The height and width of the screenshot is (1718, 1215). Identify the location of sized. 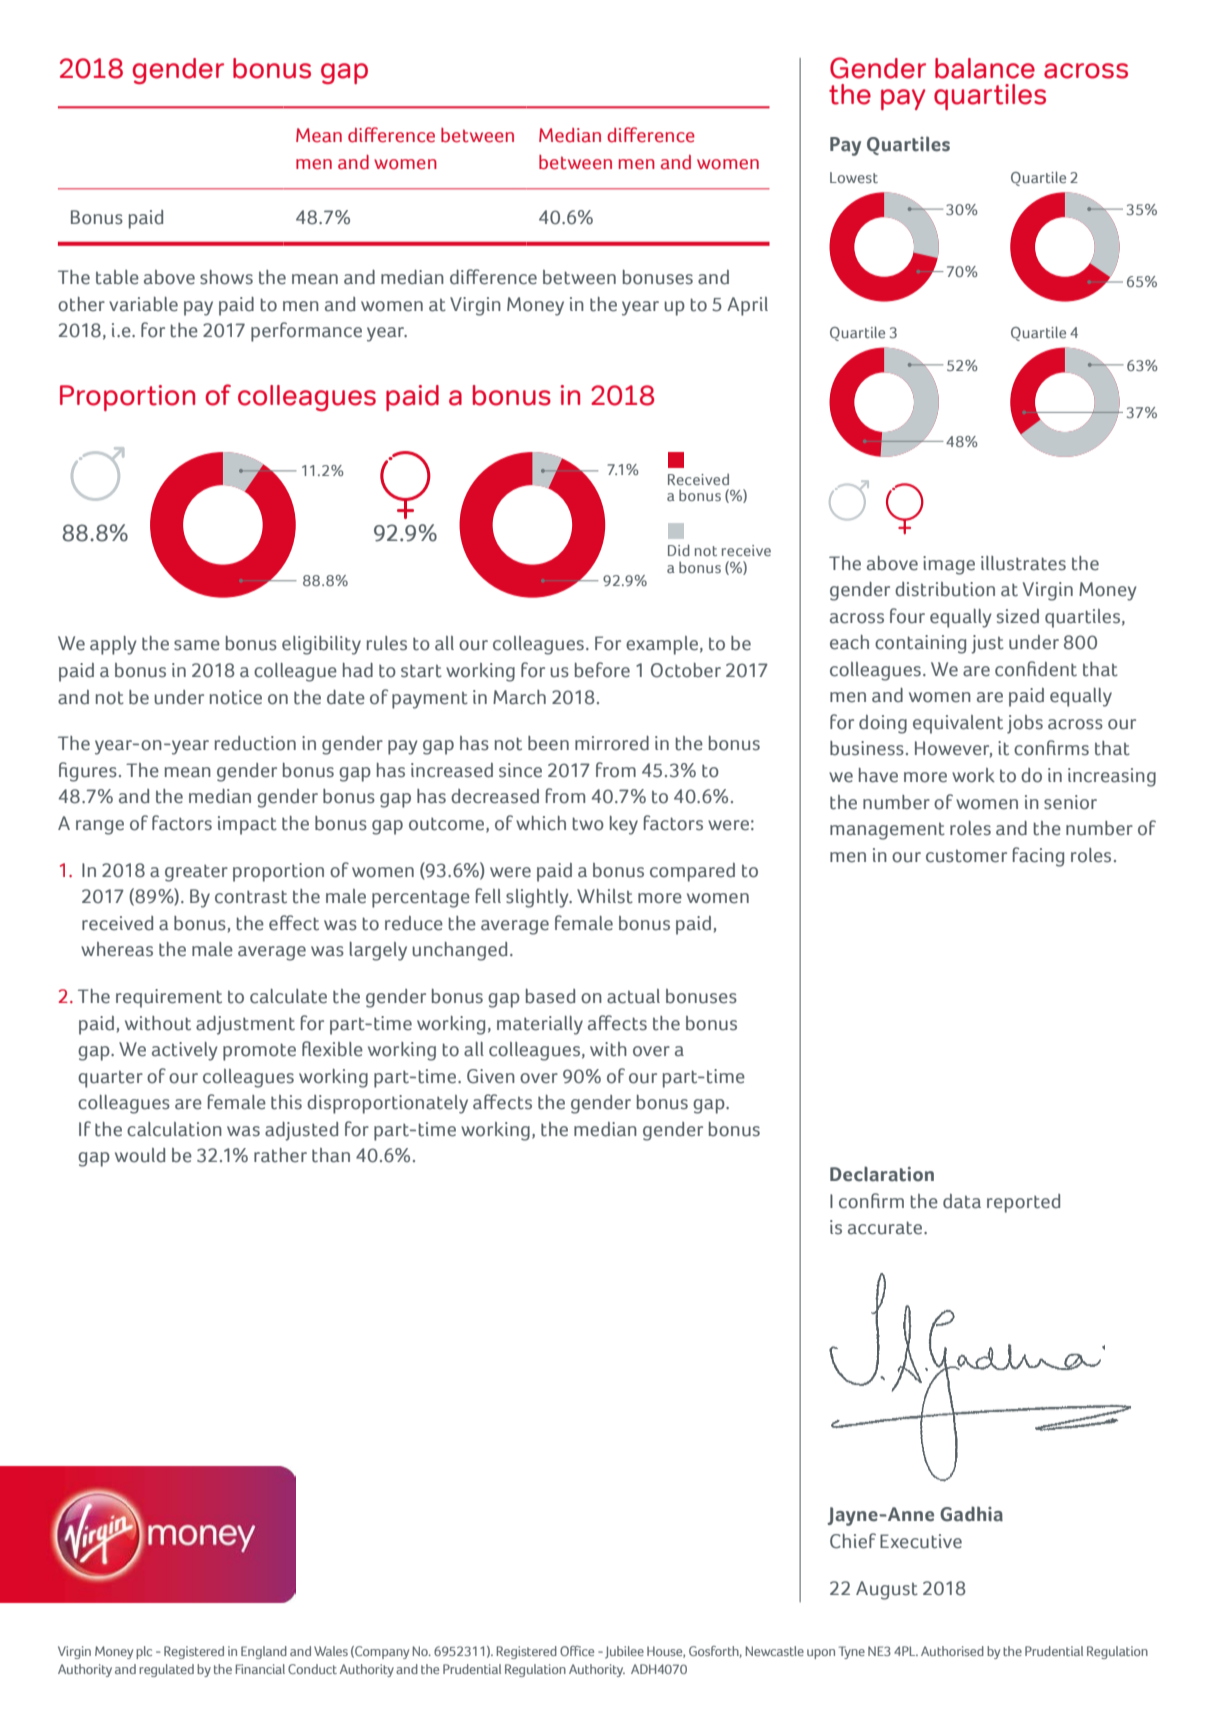
(1018, 616).
